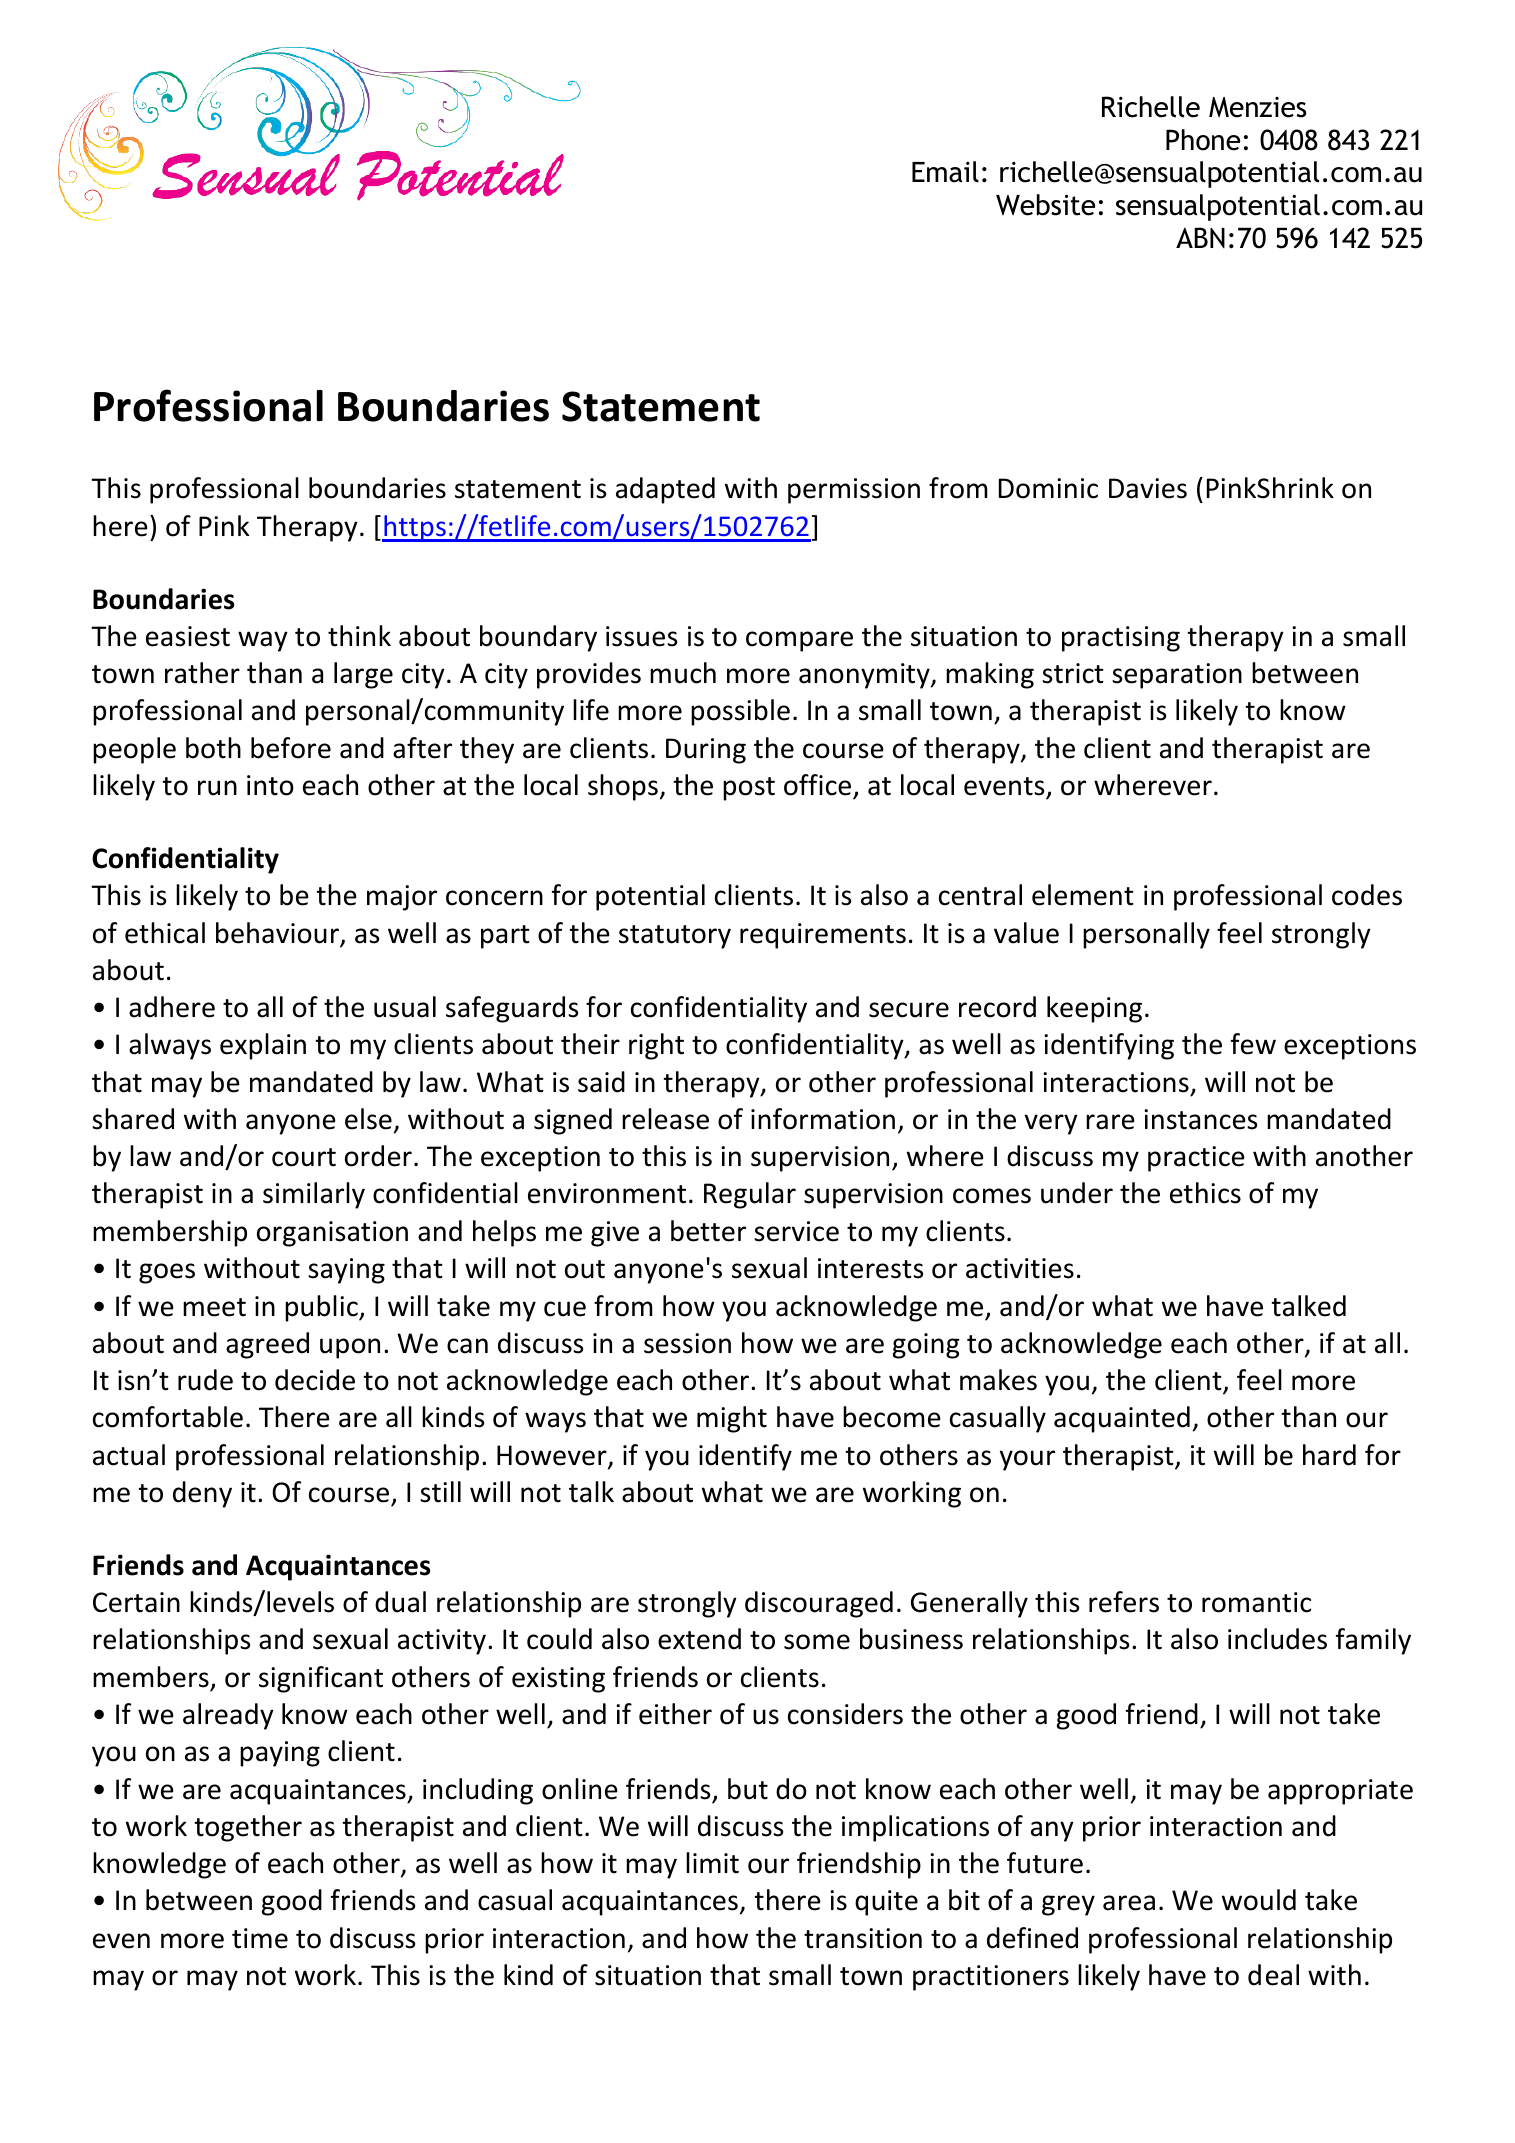 The height and width of the screenshot is (2143, 1515). I want to click on limit, so click(712, 1863).
